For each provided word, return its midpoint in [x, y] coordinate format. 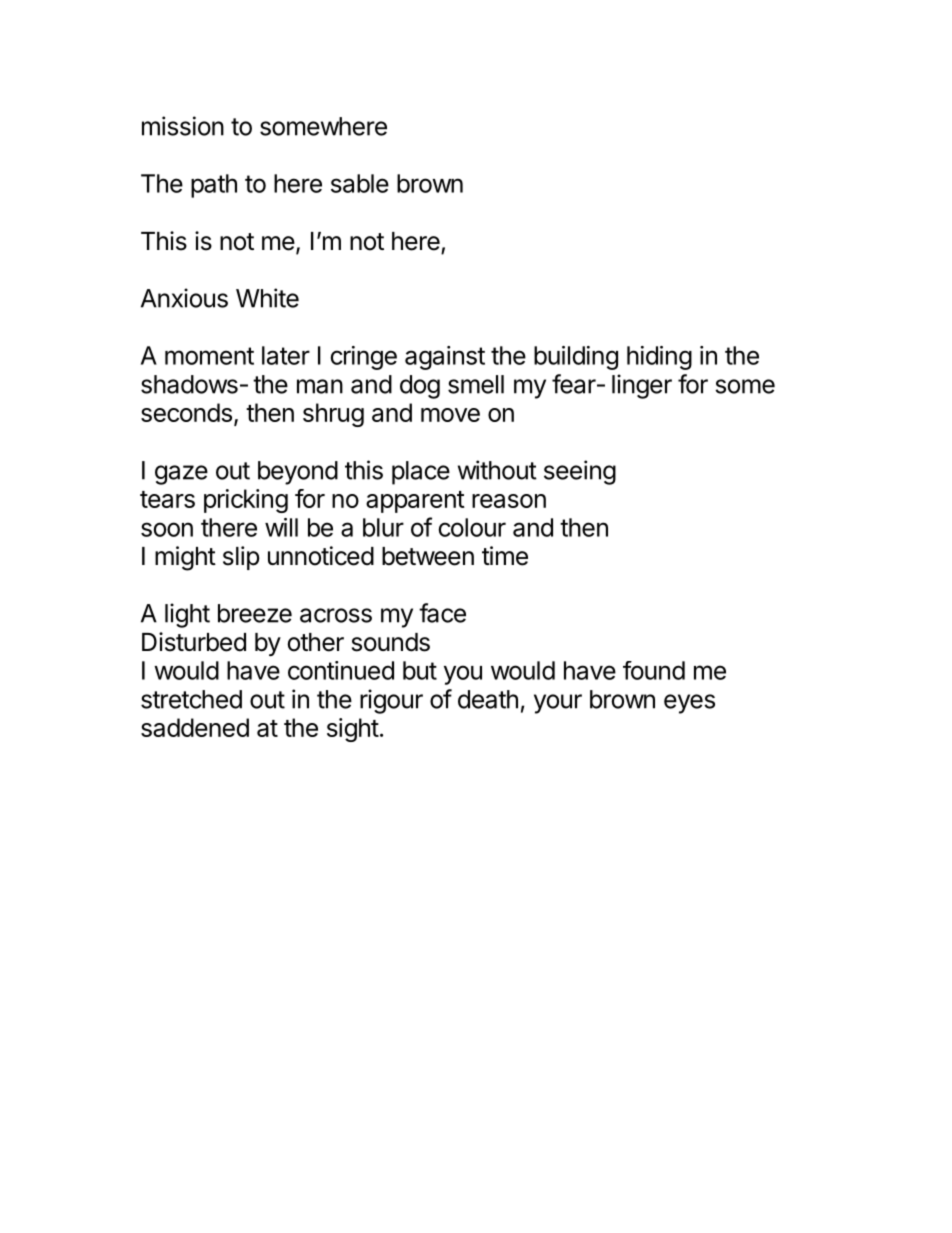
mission [183, 126]
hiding [659, 358]
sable [360, 183]
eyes [689, 704]
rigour [391, 701]
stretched [191, 699]
